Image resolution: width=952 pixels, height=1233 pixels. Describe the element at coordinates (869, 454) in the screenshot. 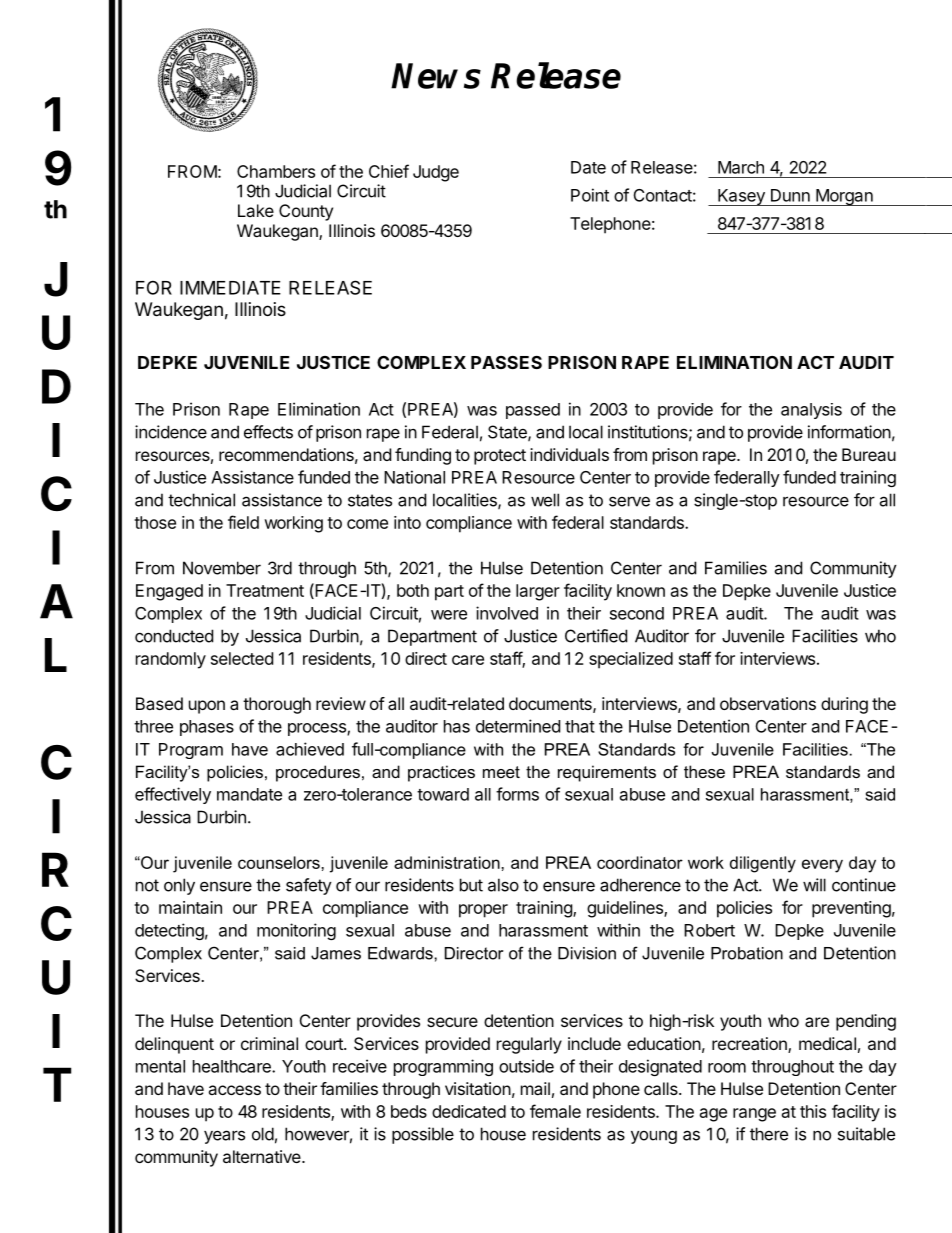

I see `Bureau` at that location.
